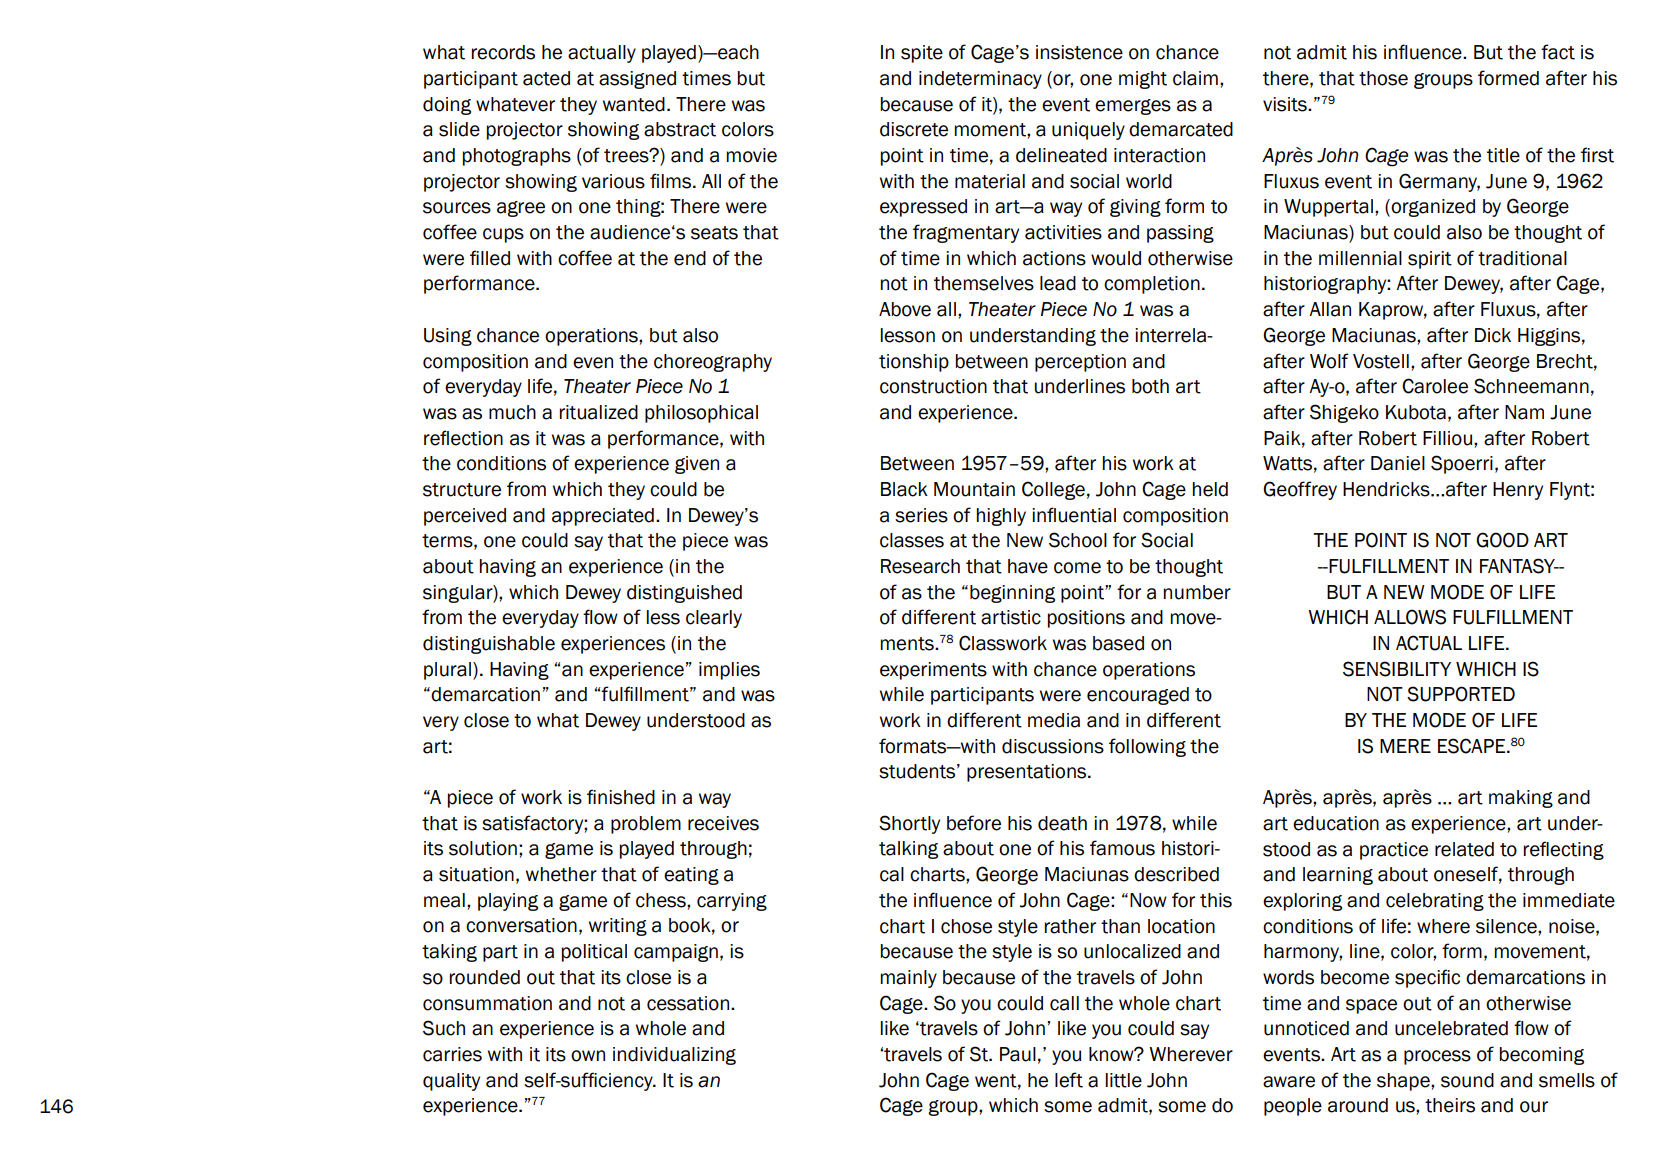 The image size is (1658, 1176). Describe the element at coordinates (1464, 849) in the image. I see `related` at that location.
